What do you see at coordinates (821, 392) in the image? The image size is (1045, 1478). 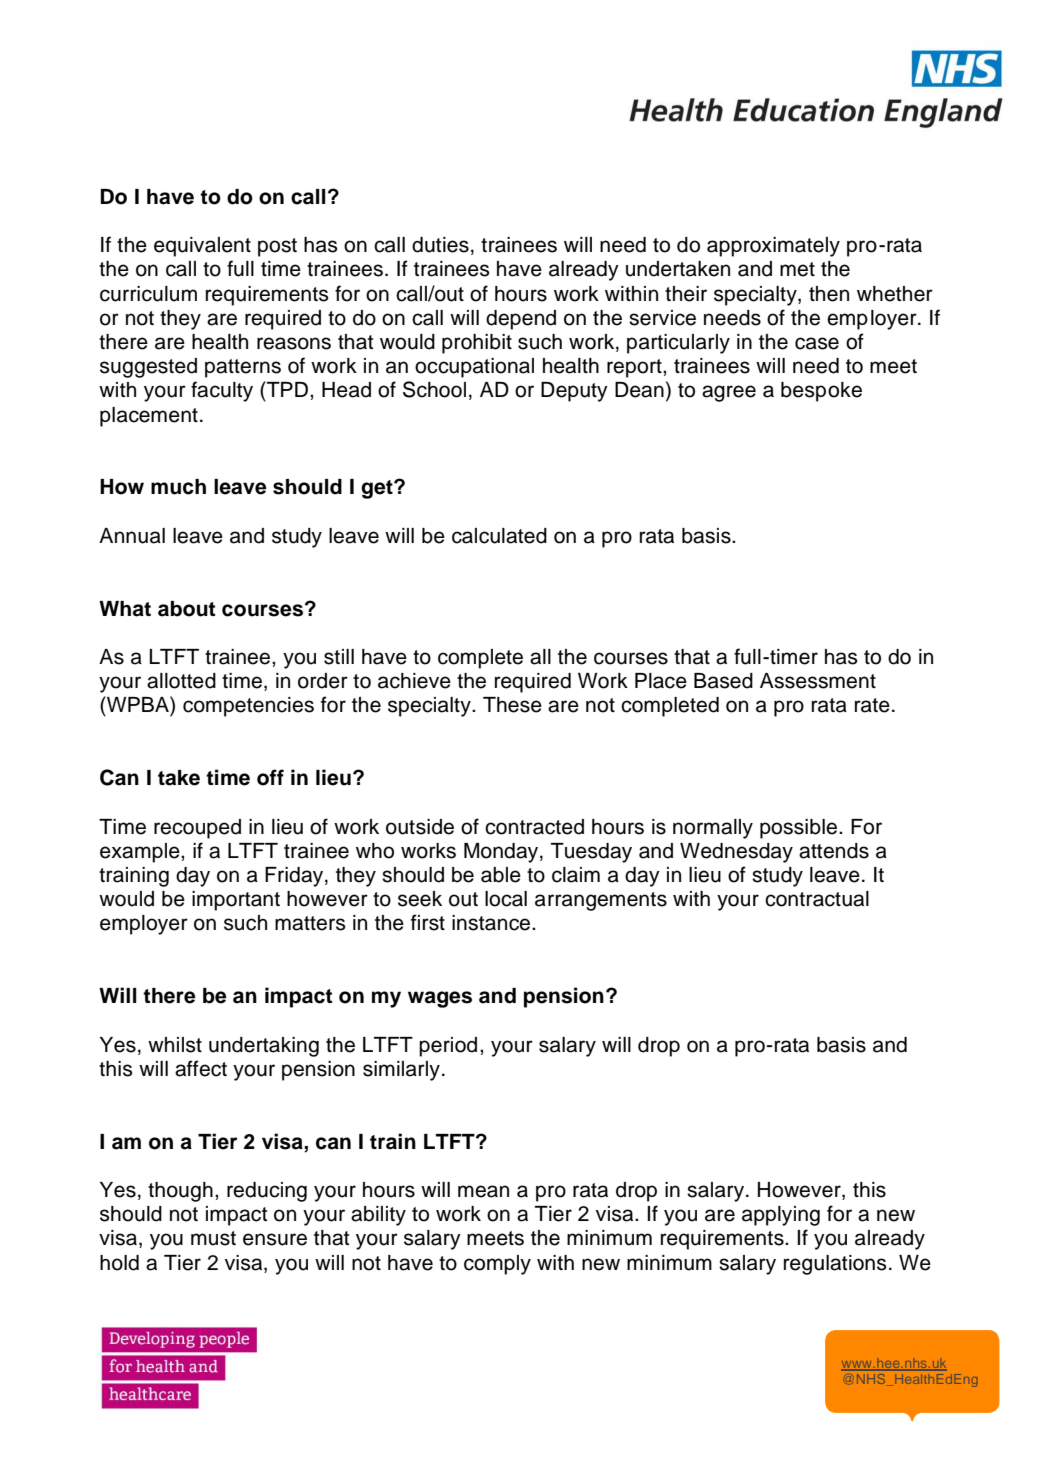 I see `bespoke` at bounding box center [821, 392].
